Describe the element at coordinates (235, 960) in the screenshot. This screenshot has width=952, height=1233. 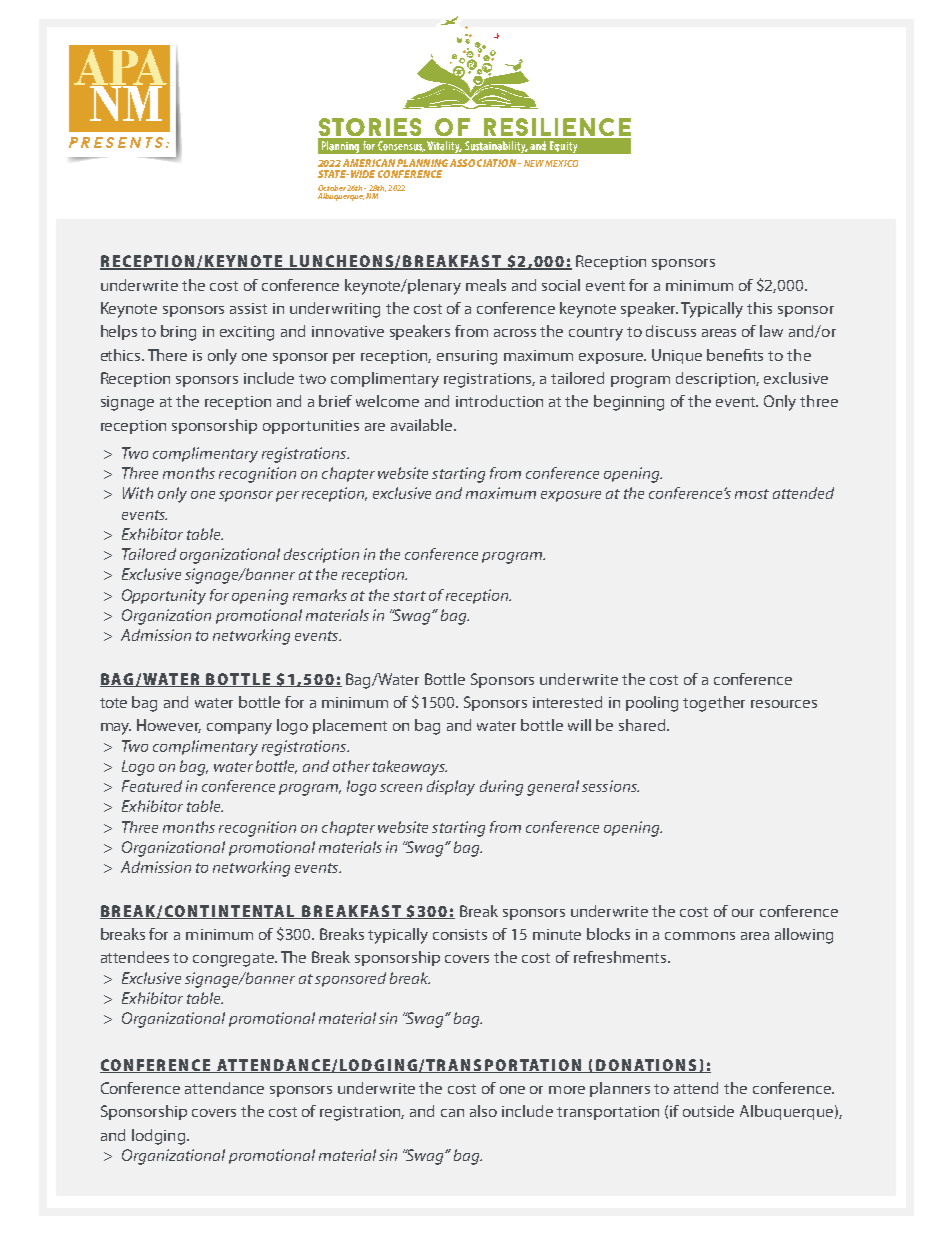
I see `congregate` at that location.
